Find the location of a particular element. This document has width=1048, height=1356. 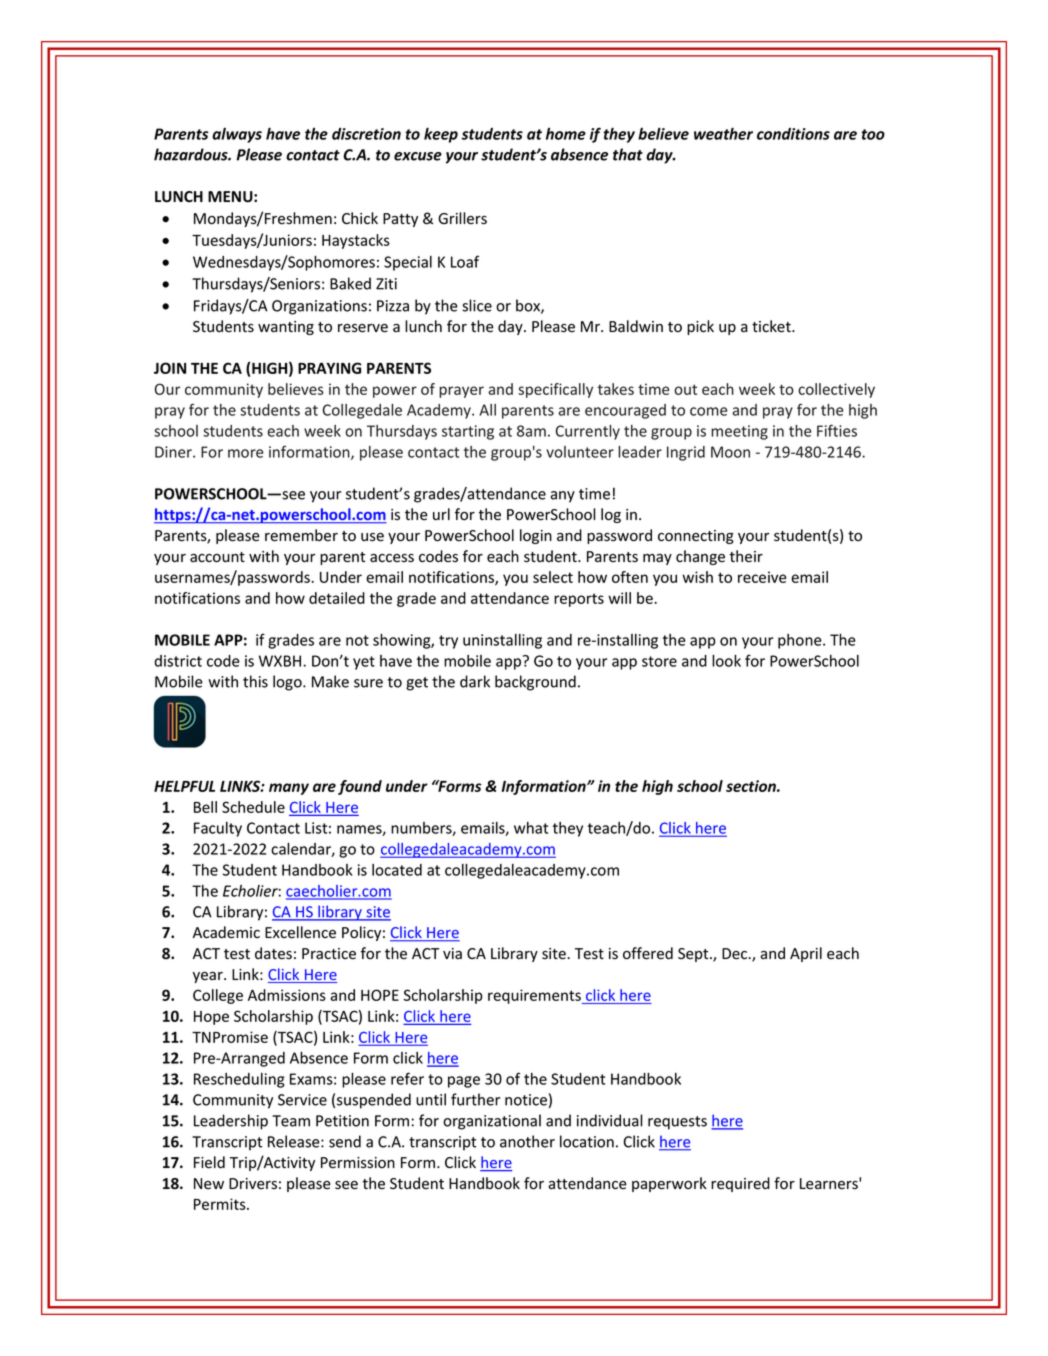

required is located at coordinates (740, 1184).
